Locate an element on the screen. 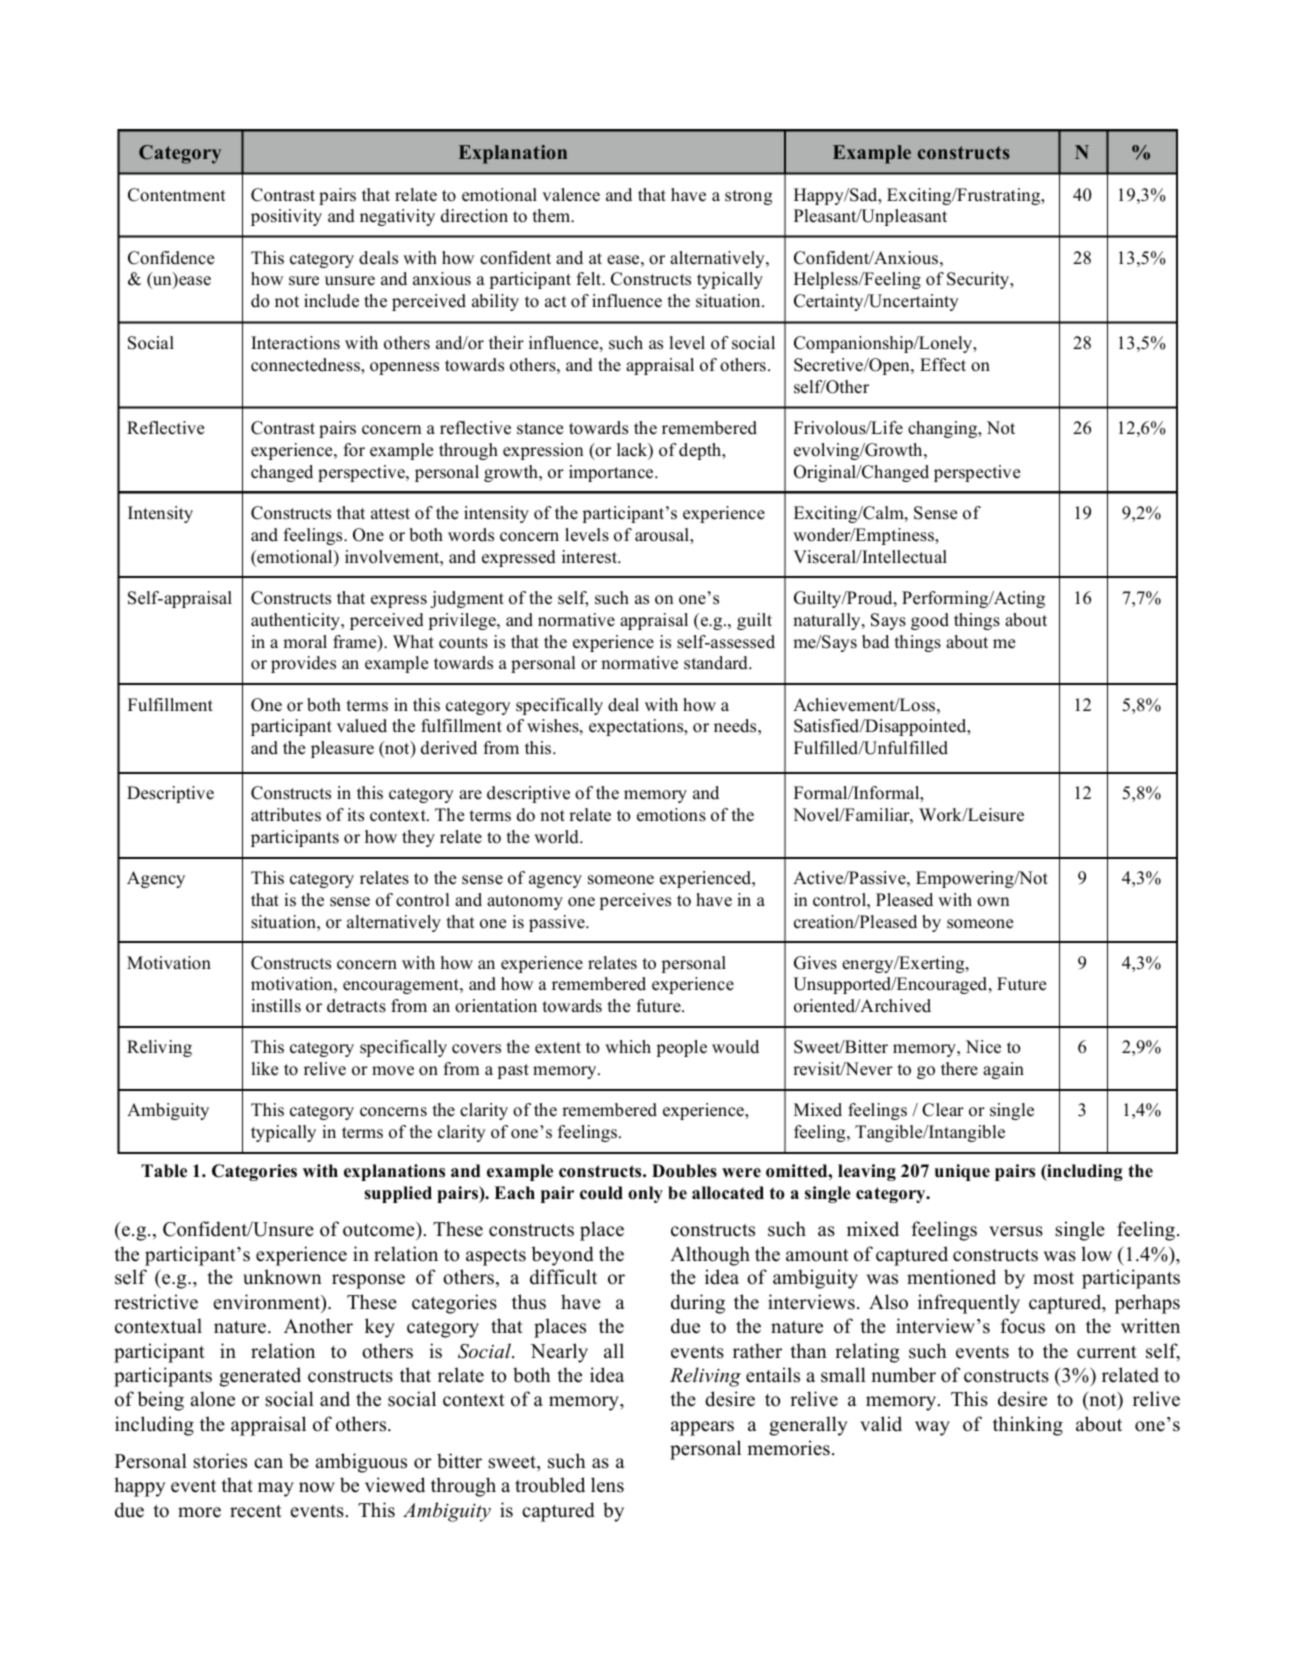  Gives is located at coordinates (815, 963).
